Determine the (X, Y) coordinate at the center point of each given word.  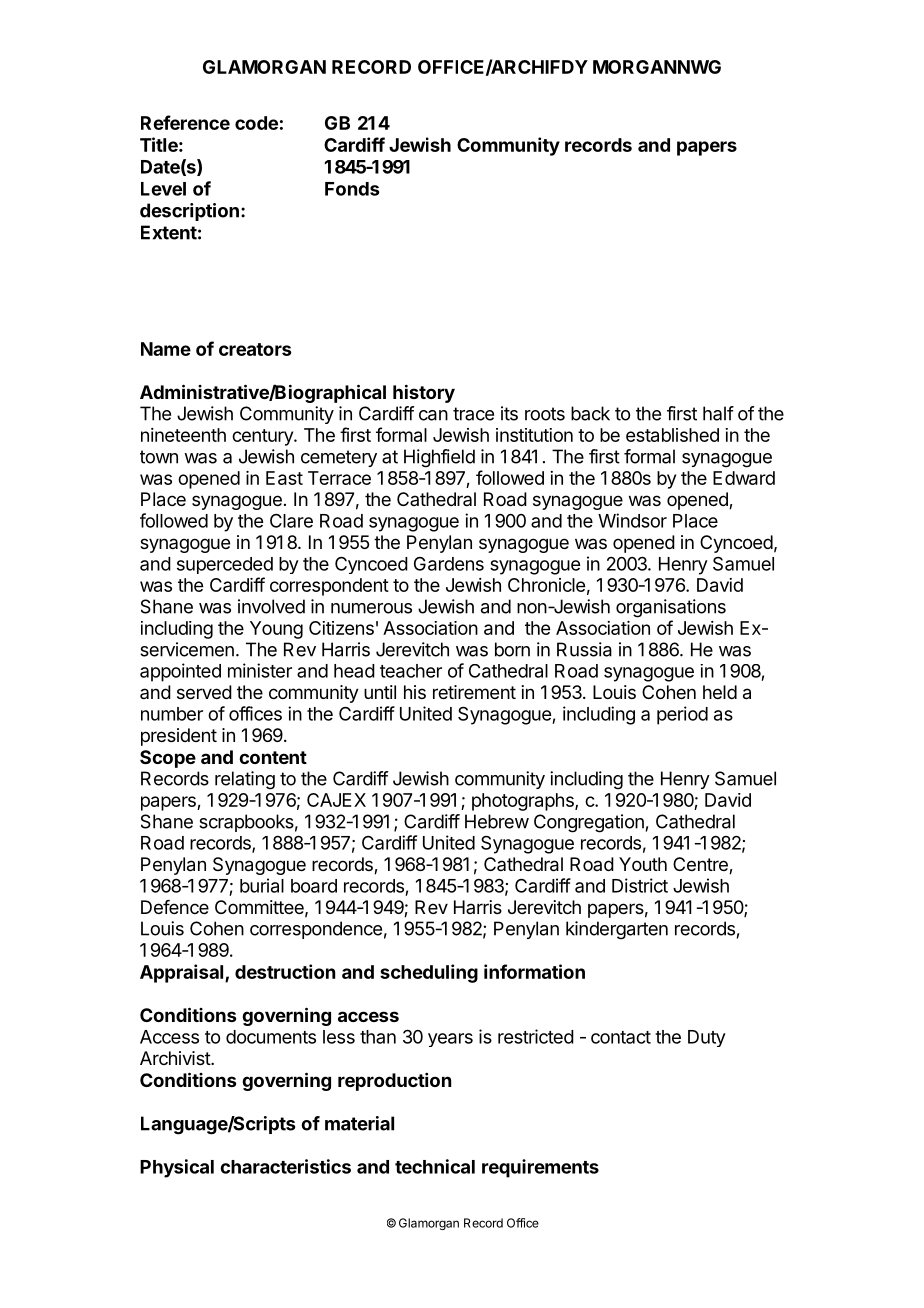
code (256, 123)
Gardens (449, 564)
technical (435, 1166)
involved (271, 606)
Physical (177, 1168)
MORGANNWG (657, 67)
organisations (671, 608)
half (718, 413)
